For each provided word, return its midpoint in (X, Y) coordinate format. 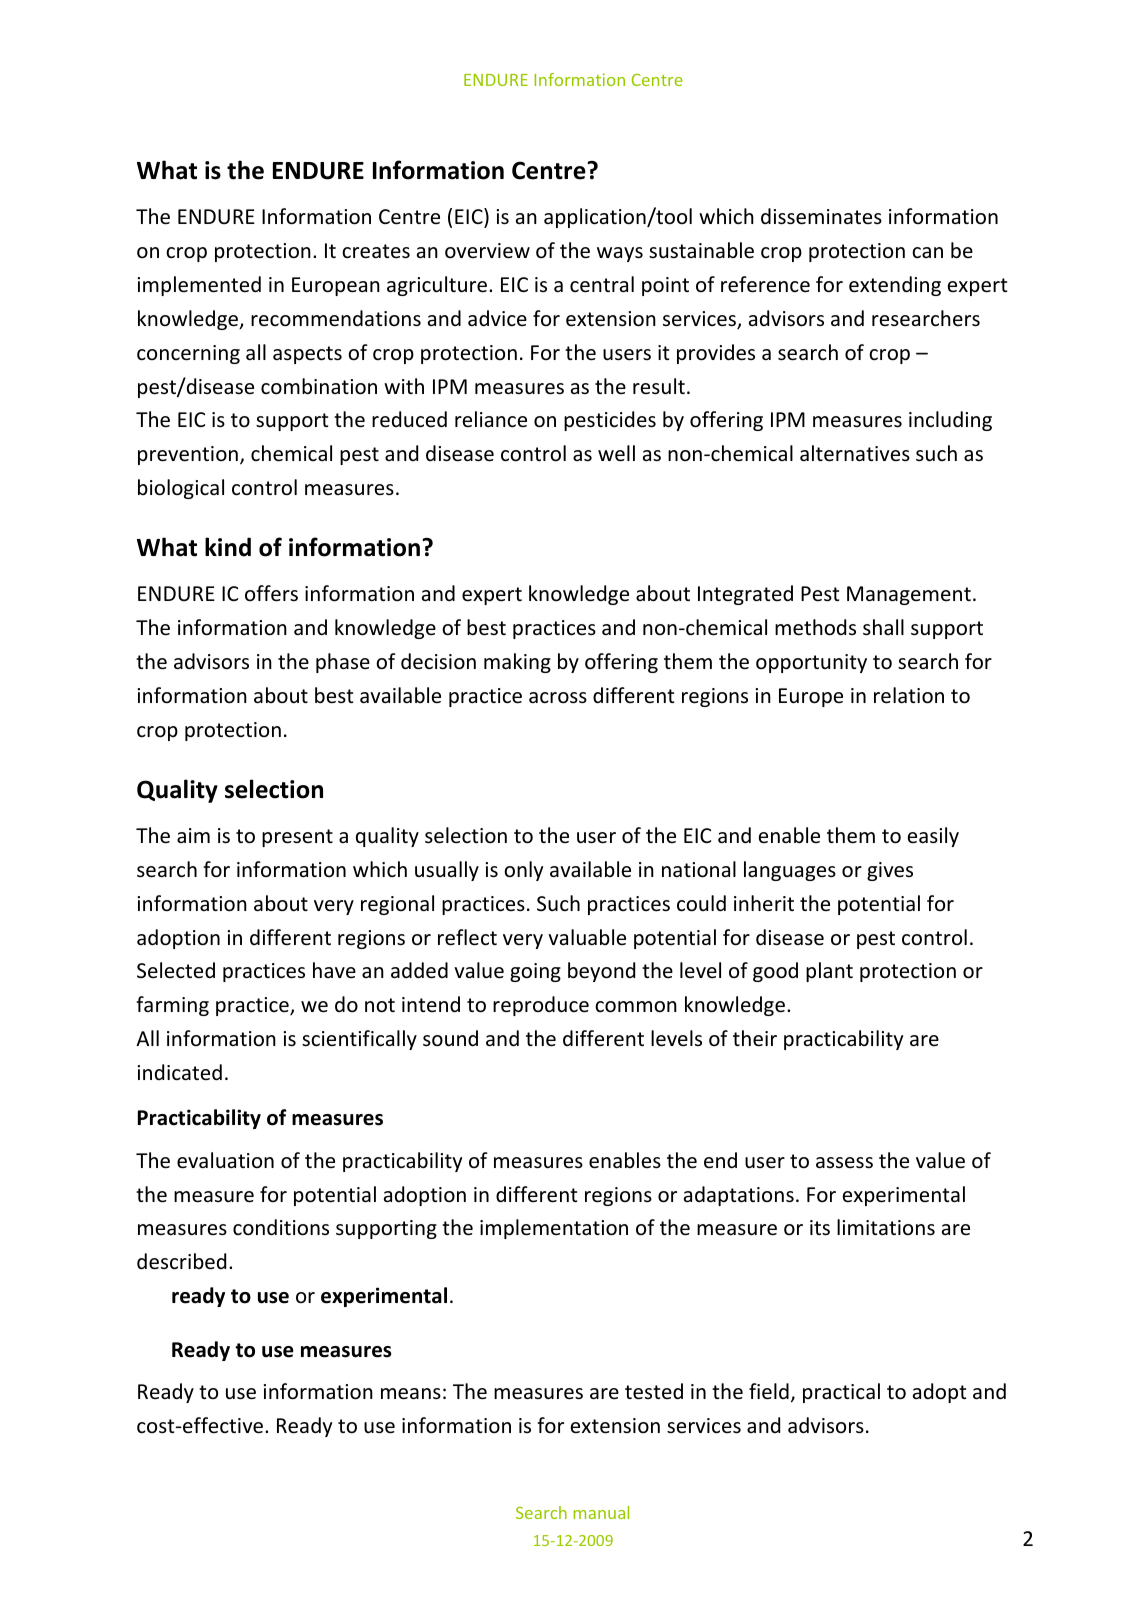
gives (890, 871)
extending (895, 286)
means (411, 1394)
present (297, 838)
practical (841, 1393)
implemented (199, 286)
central (602, 284)
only (523, 871)
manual (601, 1512)
